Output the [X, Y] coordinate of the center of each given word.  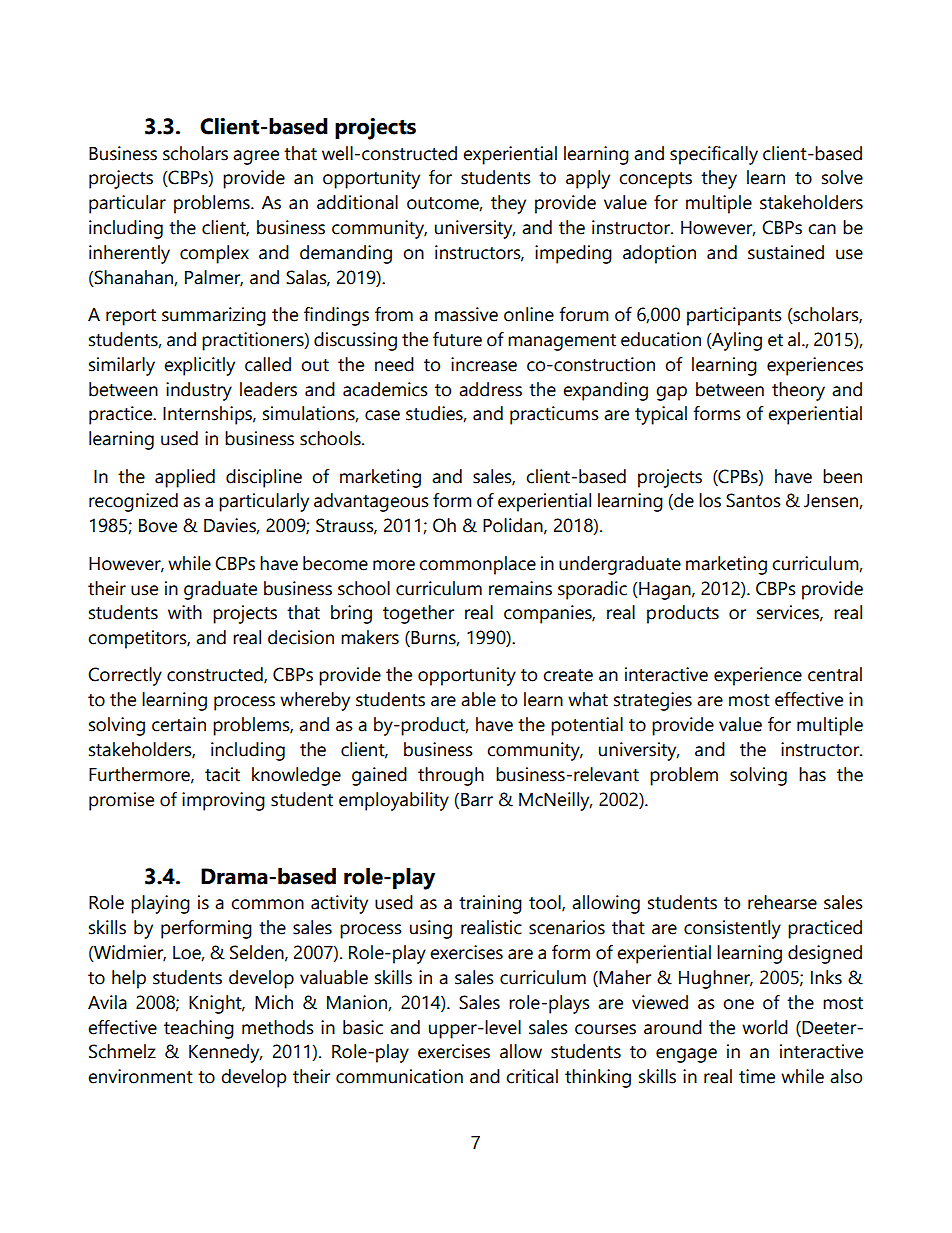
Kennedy [225, 1053]
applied [185, 478]
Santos [753, 500]
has [812, 774]
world [765, 1027]
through [451, 776]
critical [532, 1076]
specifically [714, 155]
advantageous [371, 502]
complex [214, 254]
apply [588, 179]
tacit [222, 774]
